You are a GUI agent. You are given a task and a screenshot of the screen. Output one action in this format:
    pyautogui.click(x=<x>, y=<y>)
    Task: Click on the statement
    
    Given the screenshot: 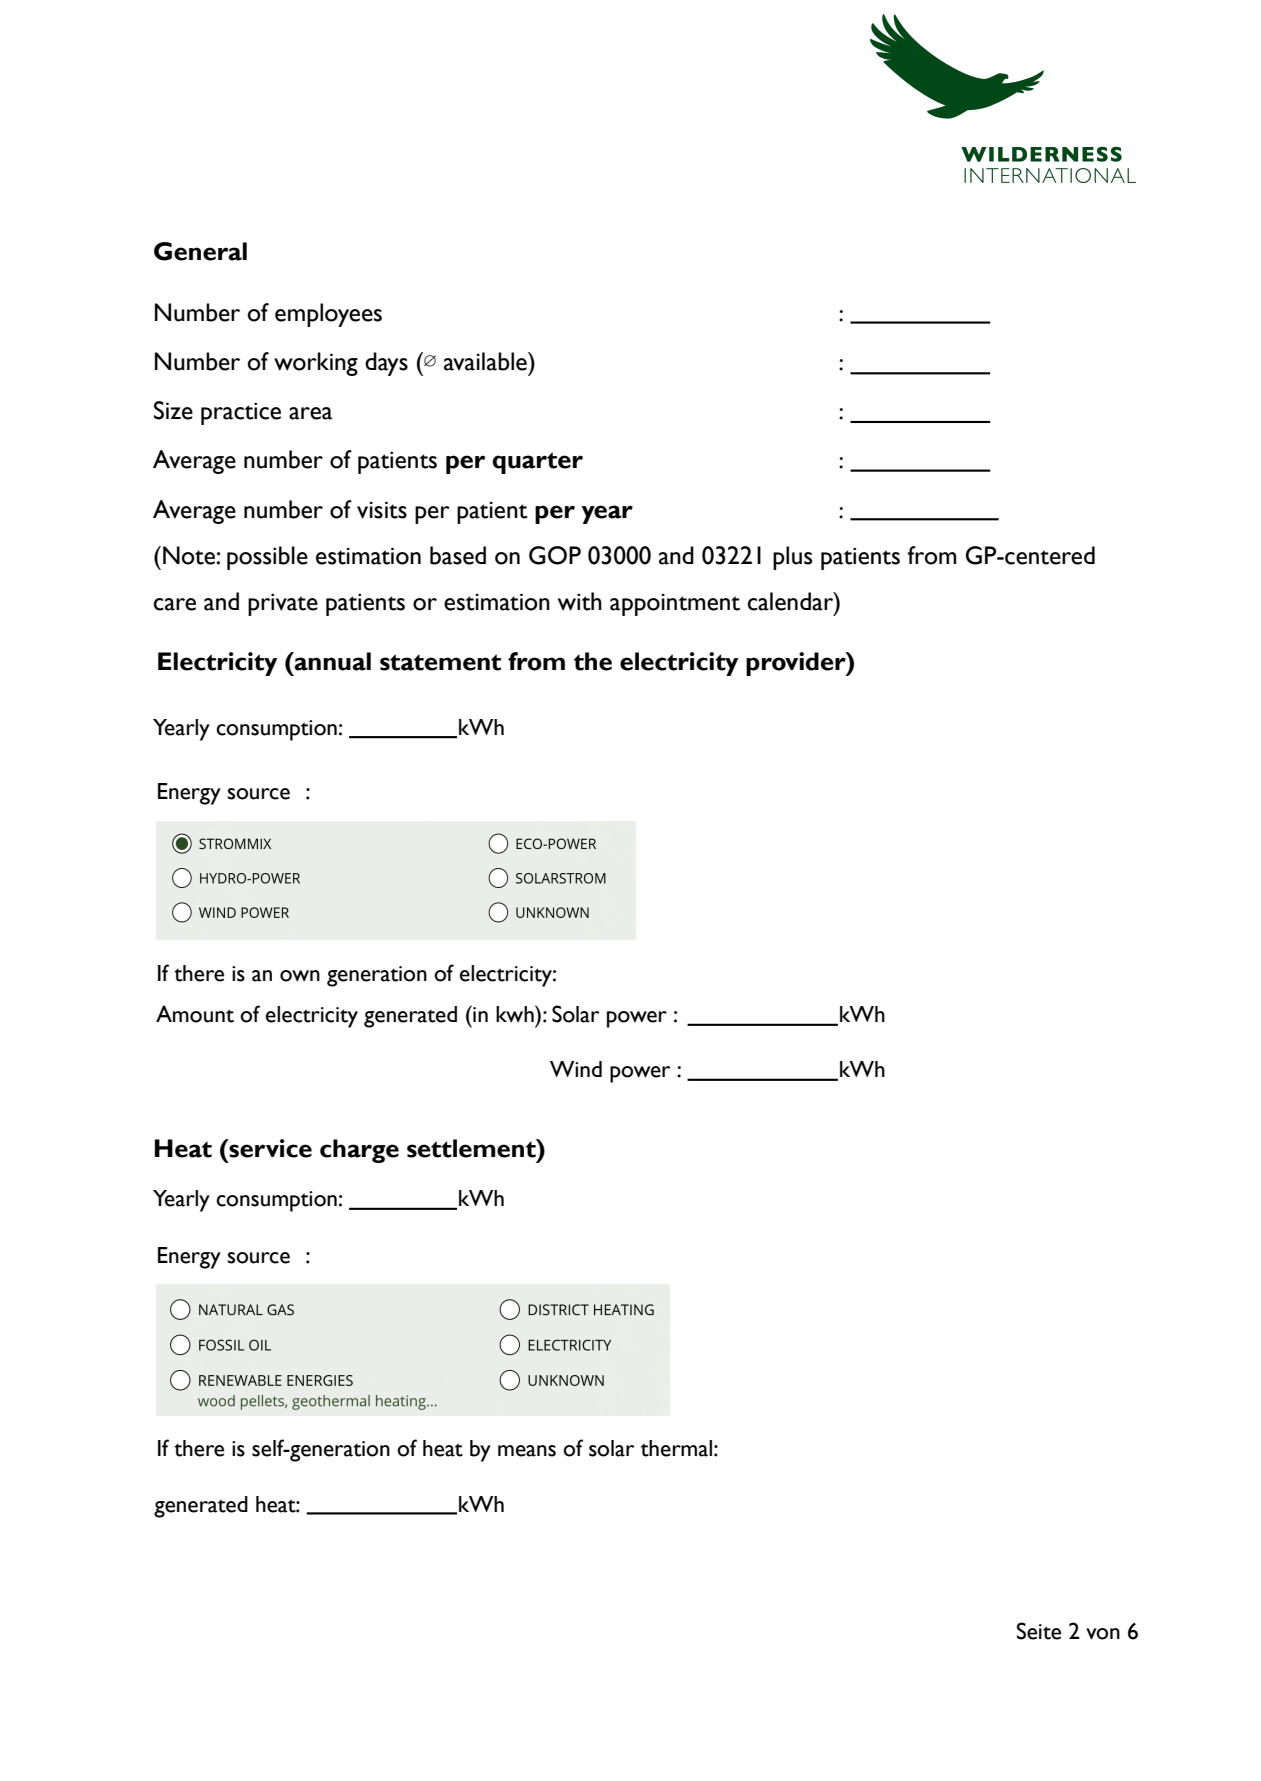 What is the action you would take?
    pyautogui.click(x=440, y=662)
